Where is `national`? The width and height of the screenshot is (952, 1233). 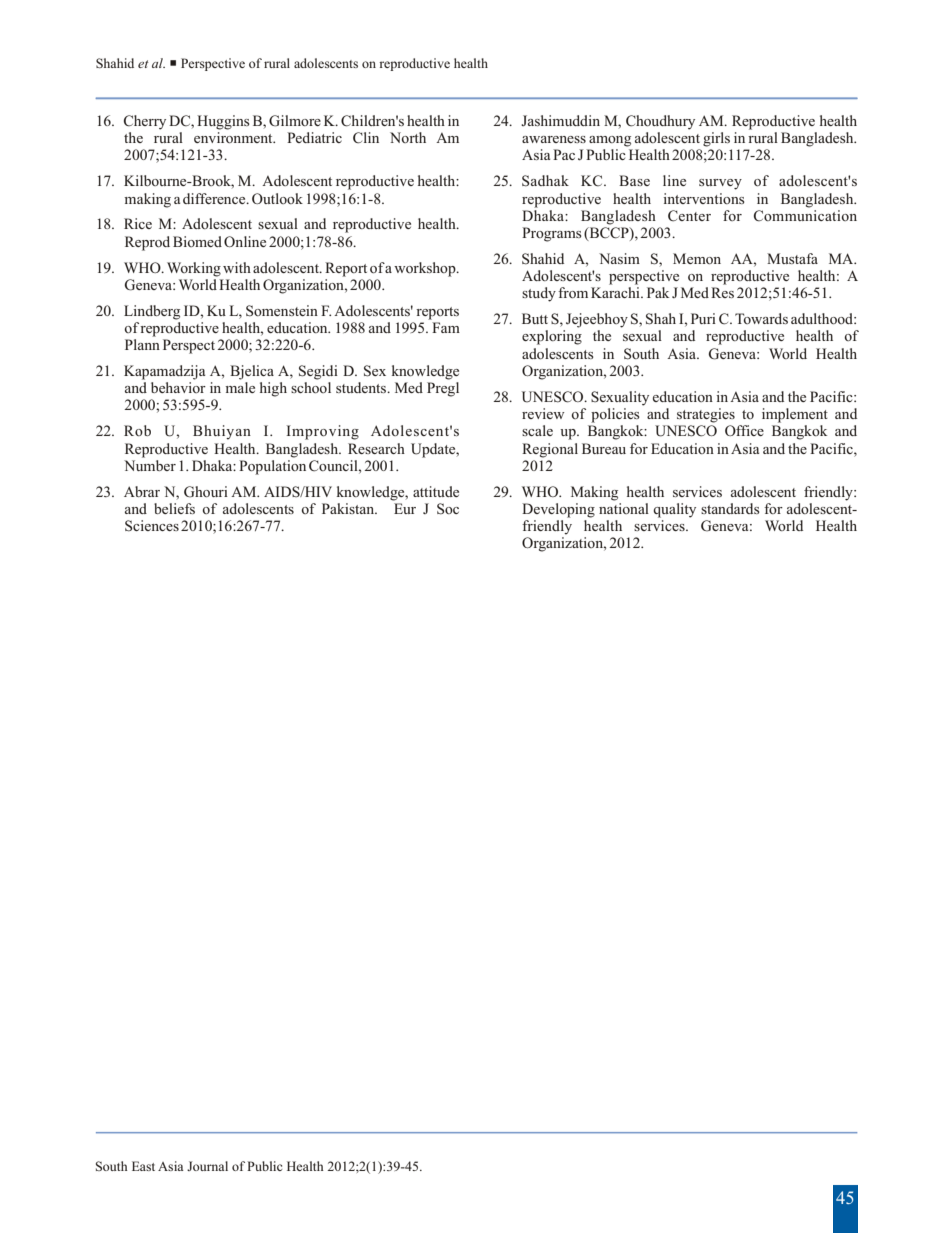 national is located at coordinates (624, 508).
